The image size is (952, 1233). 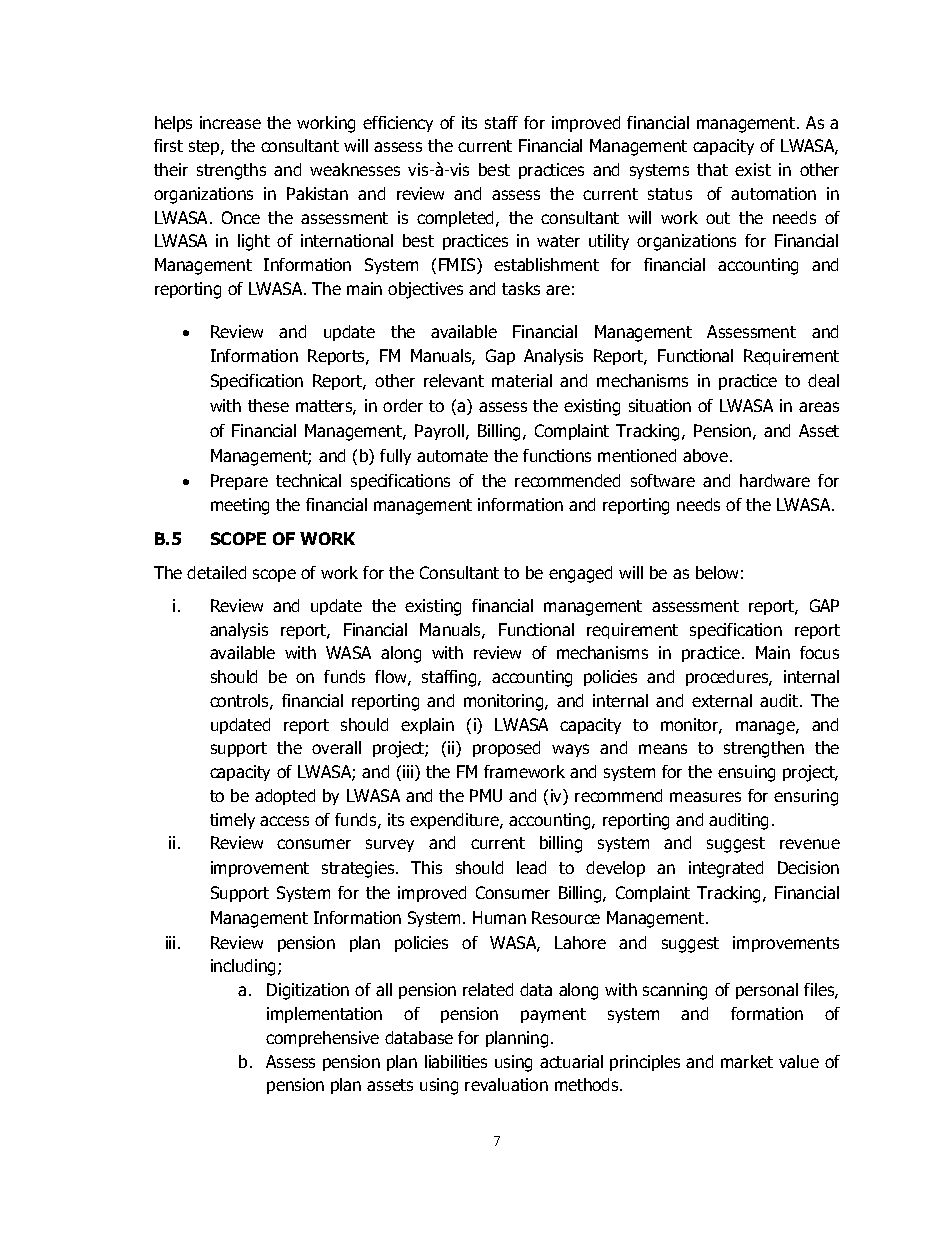 I want to click on timely, so click(x=232, y=821).
